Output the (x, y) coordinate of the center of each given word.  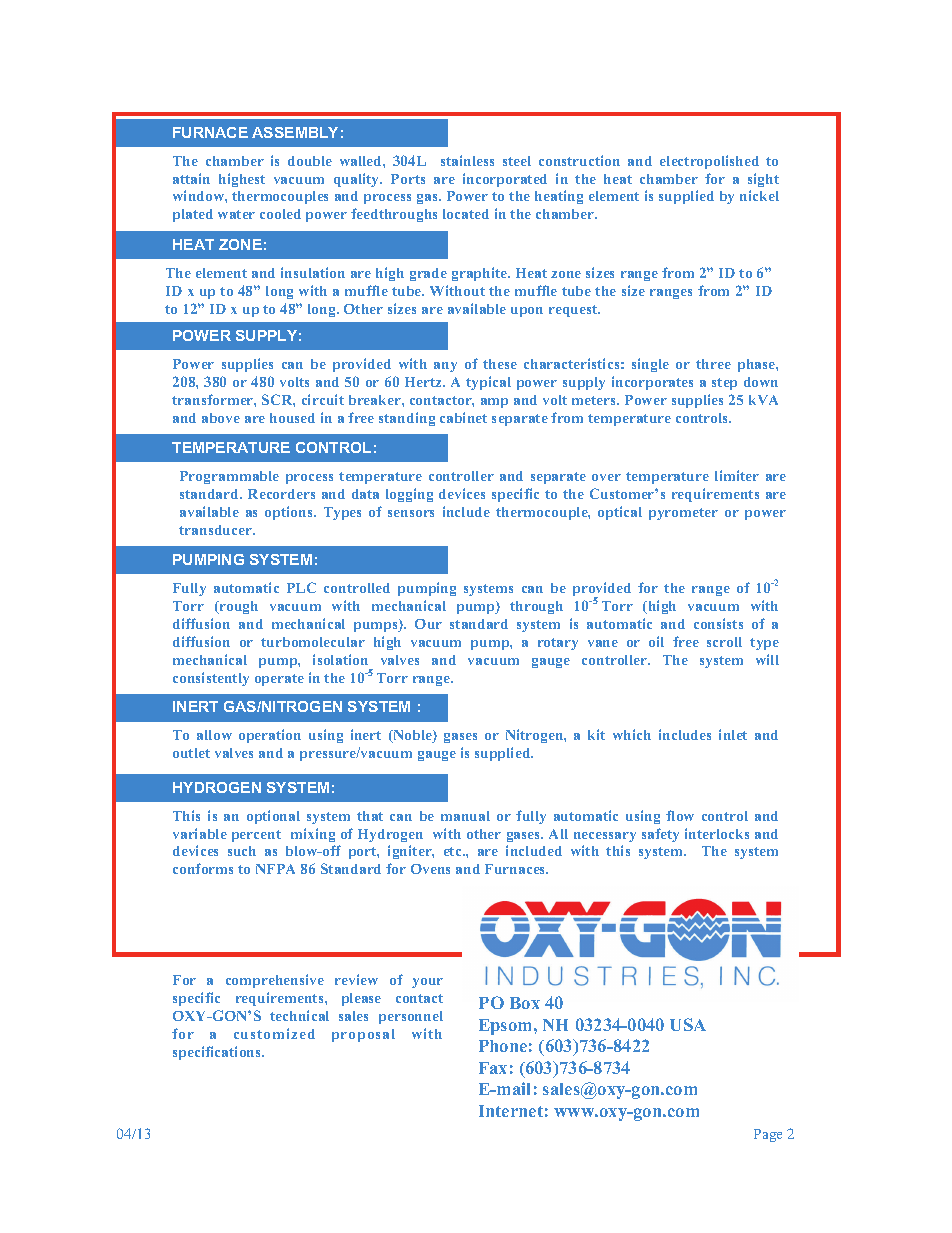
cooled (280, 214)
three (713, 364)
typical (488, 383)
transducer (216, 530)
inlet (733, 734)
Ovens (430, 869)
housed (292, 418)
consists (718, 623)
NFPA (275, 869)
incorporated (505, 180)
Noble (412, 736)
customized (274, 1033)
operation (270, 736)
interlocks (717, 833)
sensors (411, 513)
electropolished (709, 162)
